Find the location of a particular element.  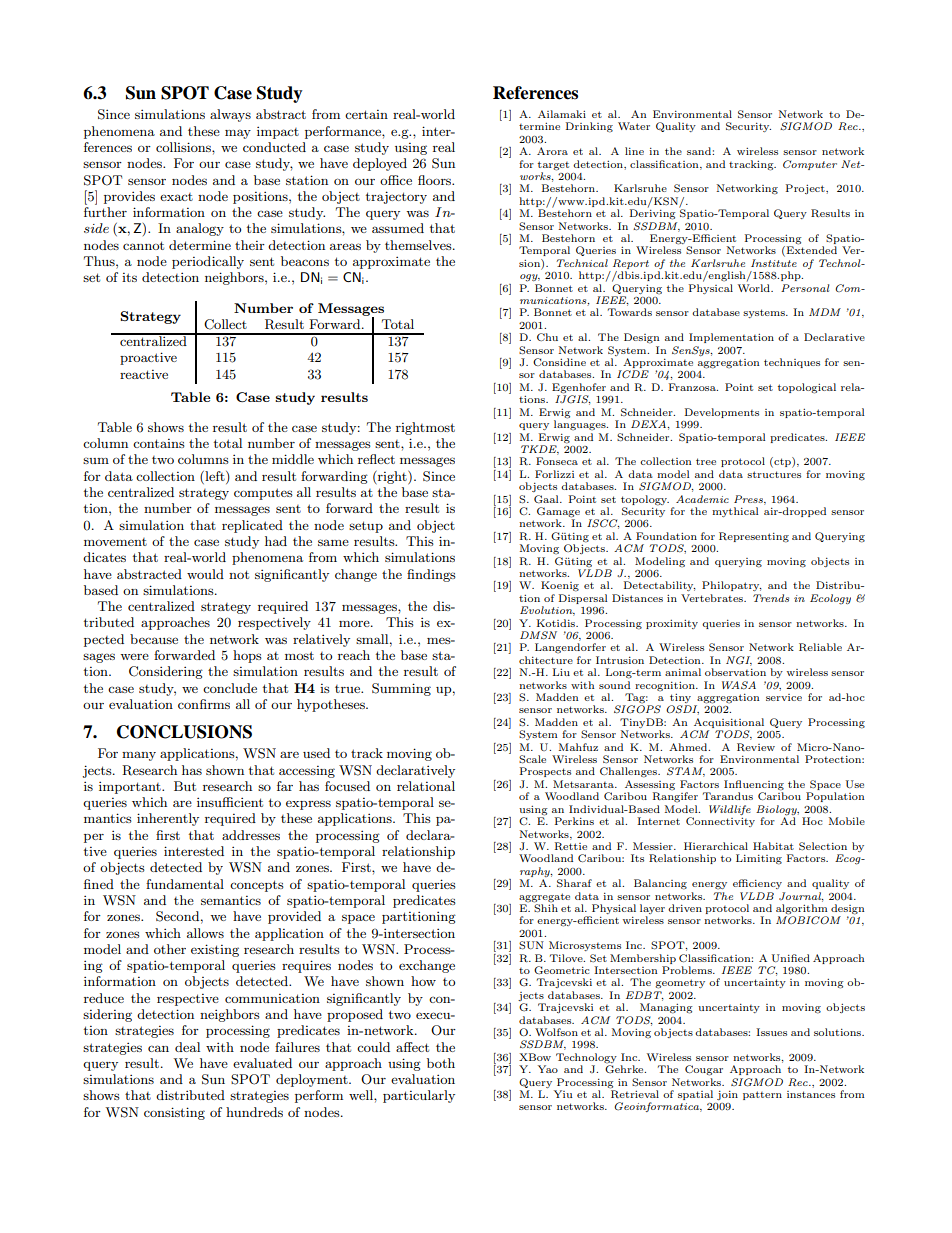

consisting is located at coordinates (174, 1113).
